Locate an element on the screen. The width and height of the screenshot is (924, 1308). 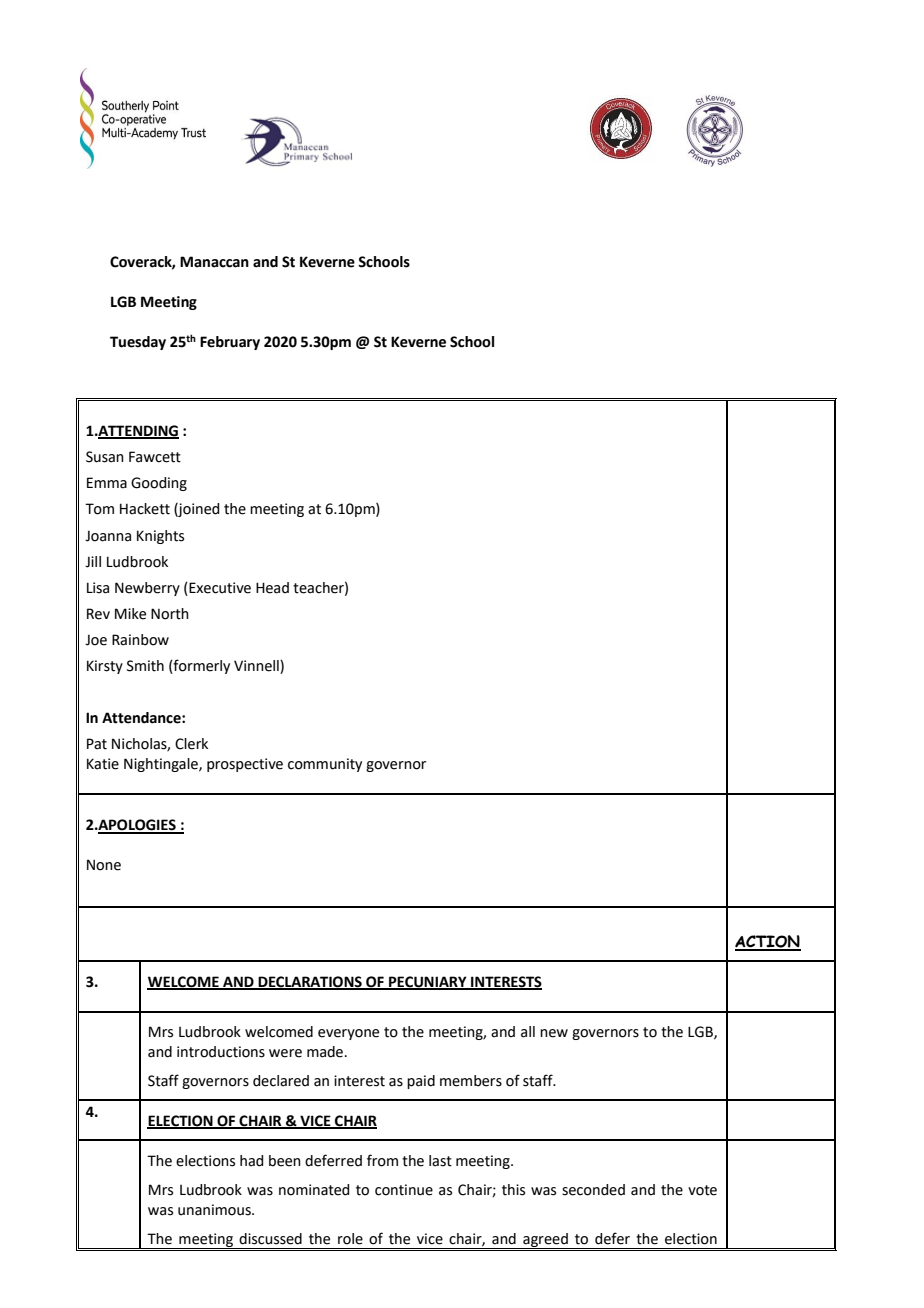
ACTION is located at coordinates (768, 942).
